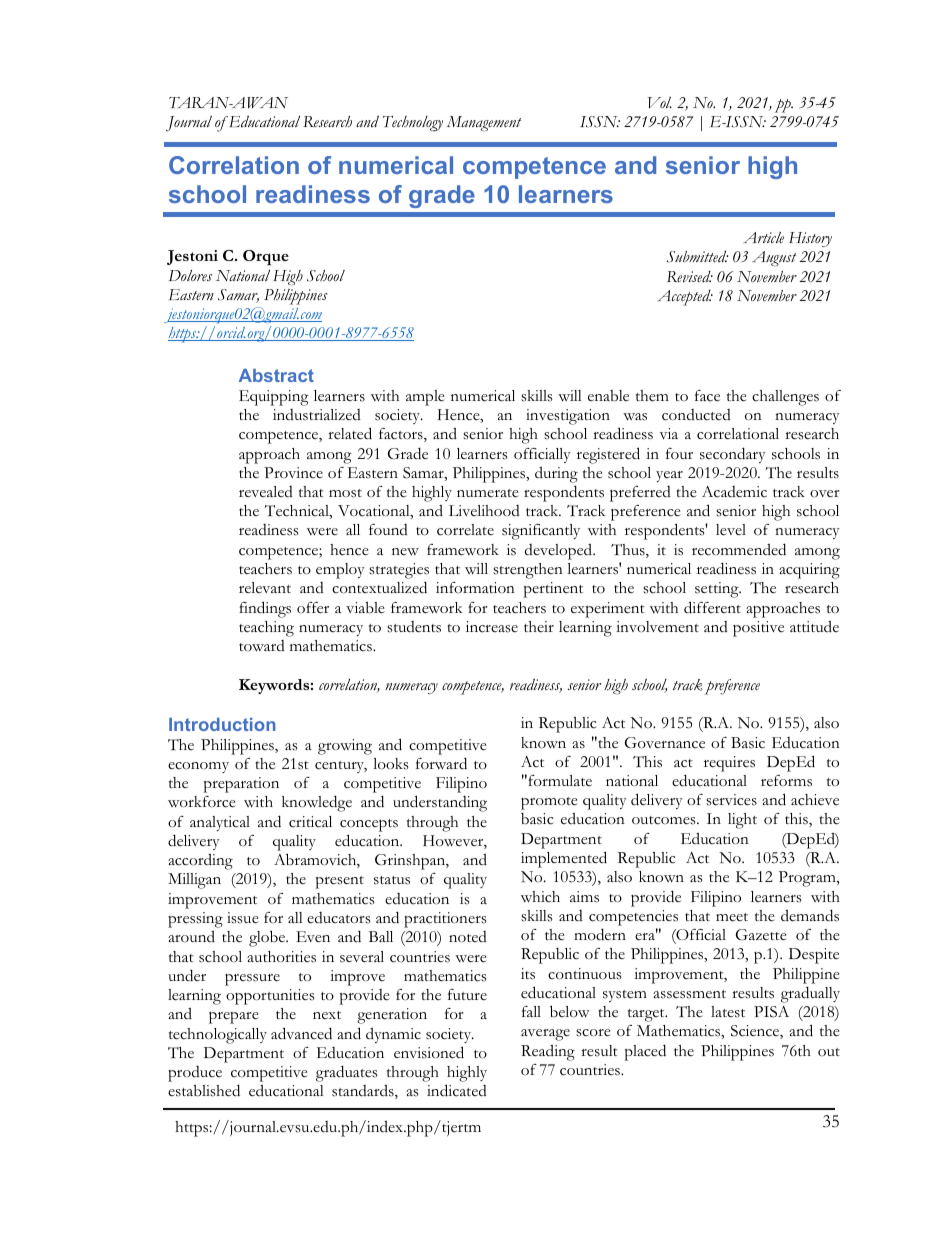 The height and width of the page is (1233, 952). What do you see at coordinates (484, 124) in the page?
I see `Management` at bounding box center [484, 124].
